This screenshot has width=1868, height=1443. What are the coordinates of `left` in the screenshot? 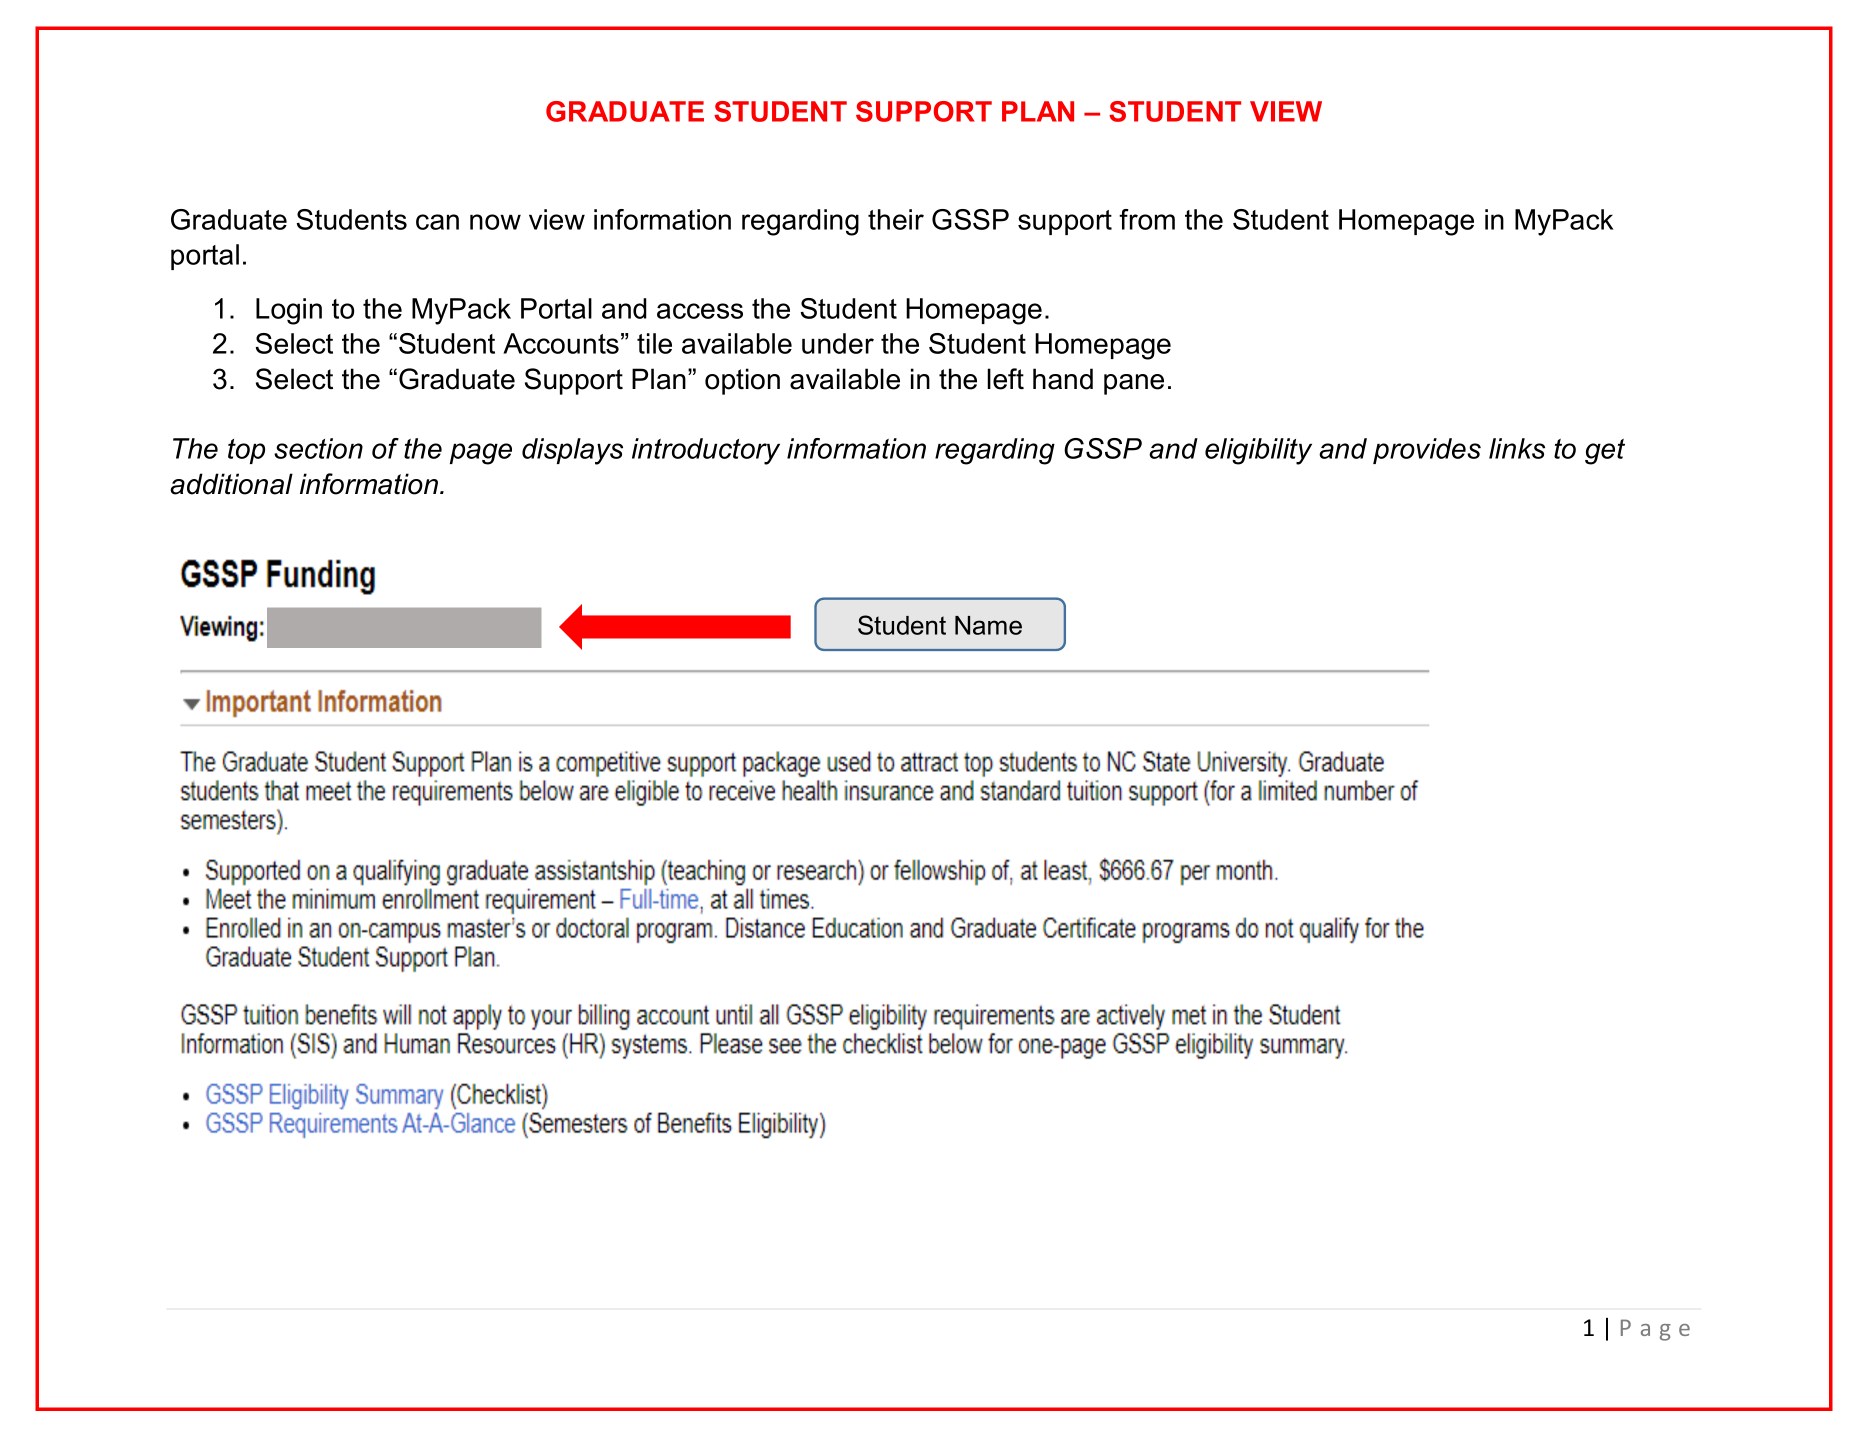 It's located at (1005, 379).
